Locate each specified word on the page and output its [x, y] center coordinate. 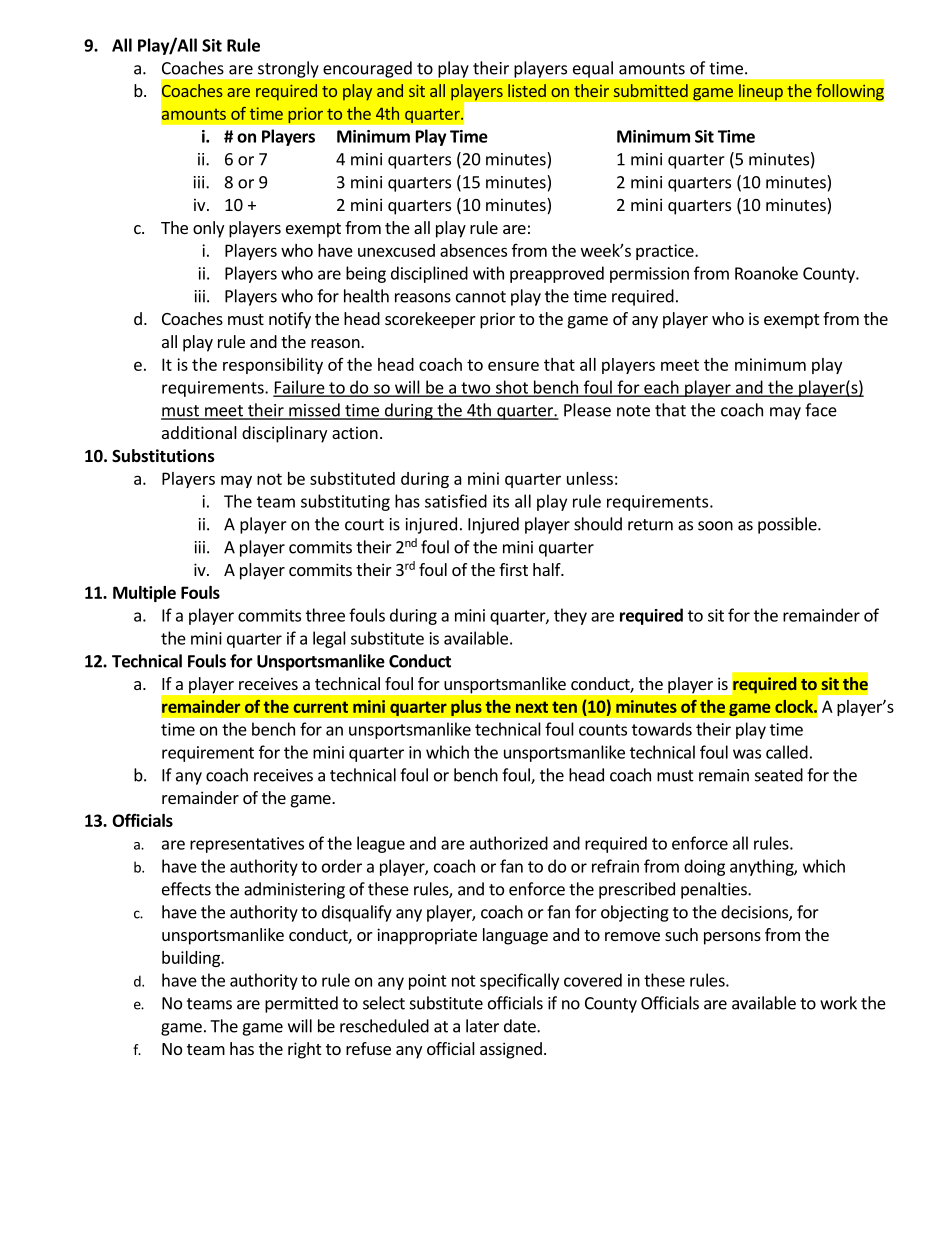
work [838, 1003]
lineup [761, 92]
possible [788, 525]
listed [527, 90]
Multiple [144, 594]
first [513, 569]
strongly [288, 69]
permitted [301, 1004]
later [482, 1026]
